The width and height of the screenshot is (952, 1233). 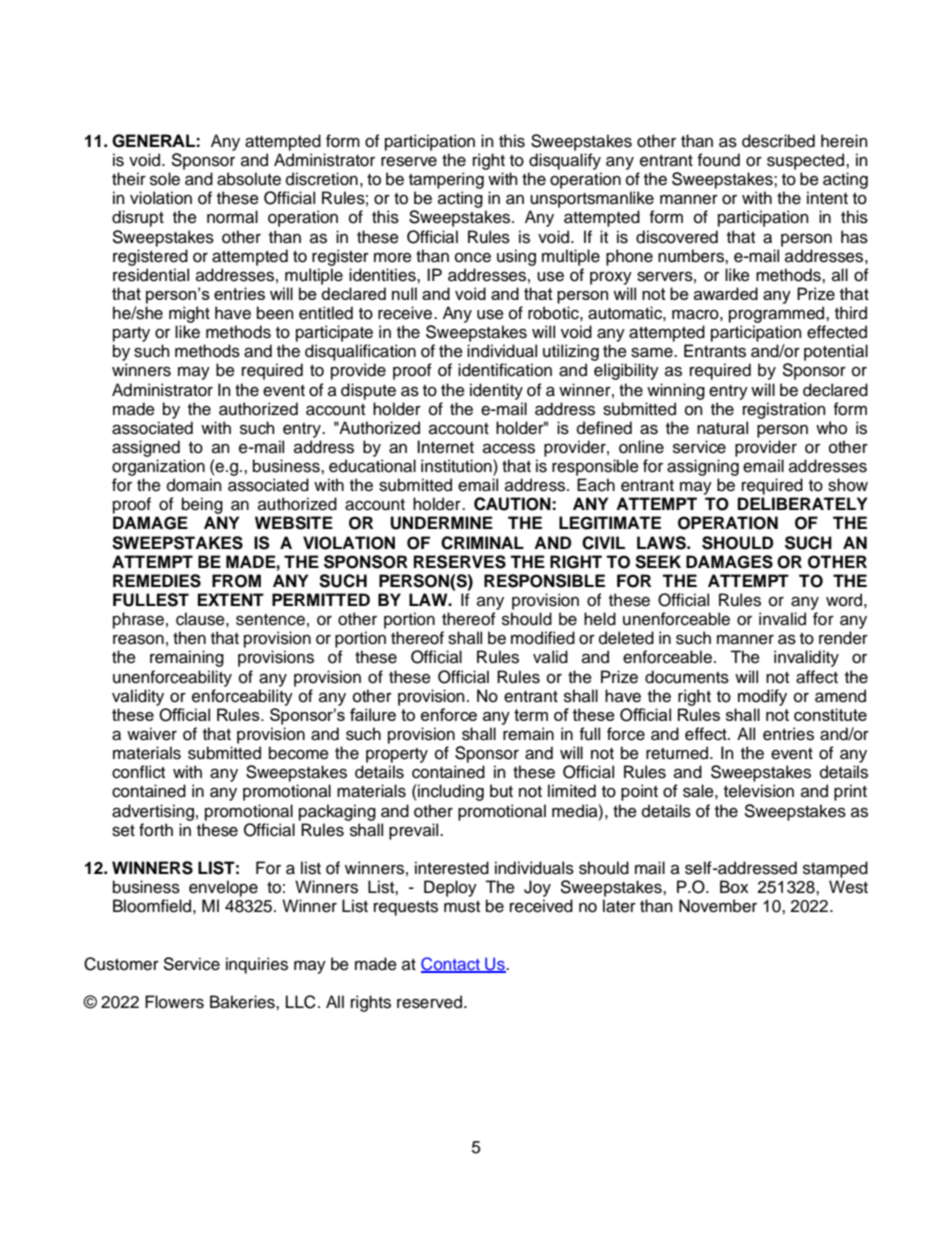 What do you see at coordinates (249, 179) in the screenshot?
I see `absolute` at bounding box center [249, 179].
